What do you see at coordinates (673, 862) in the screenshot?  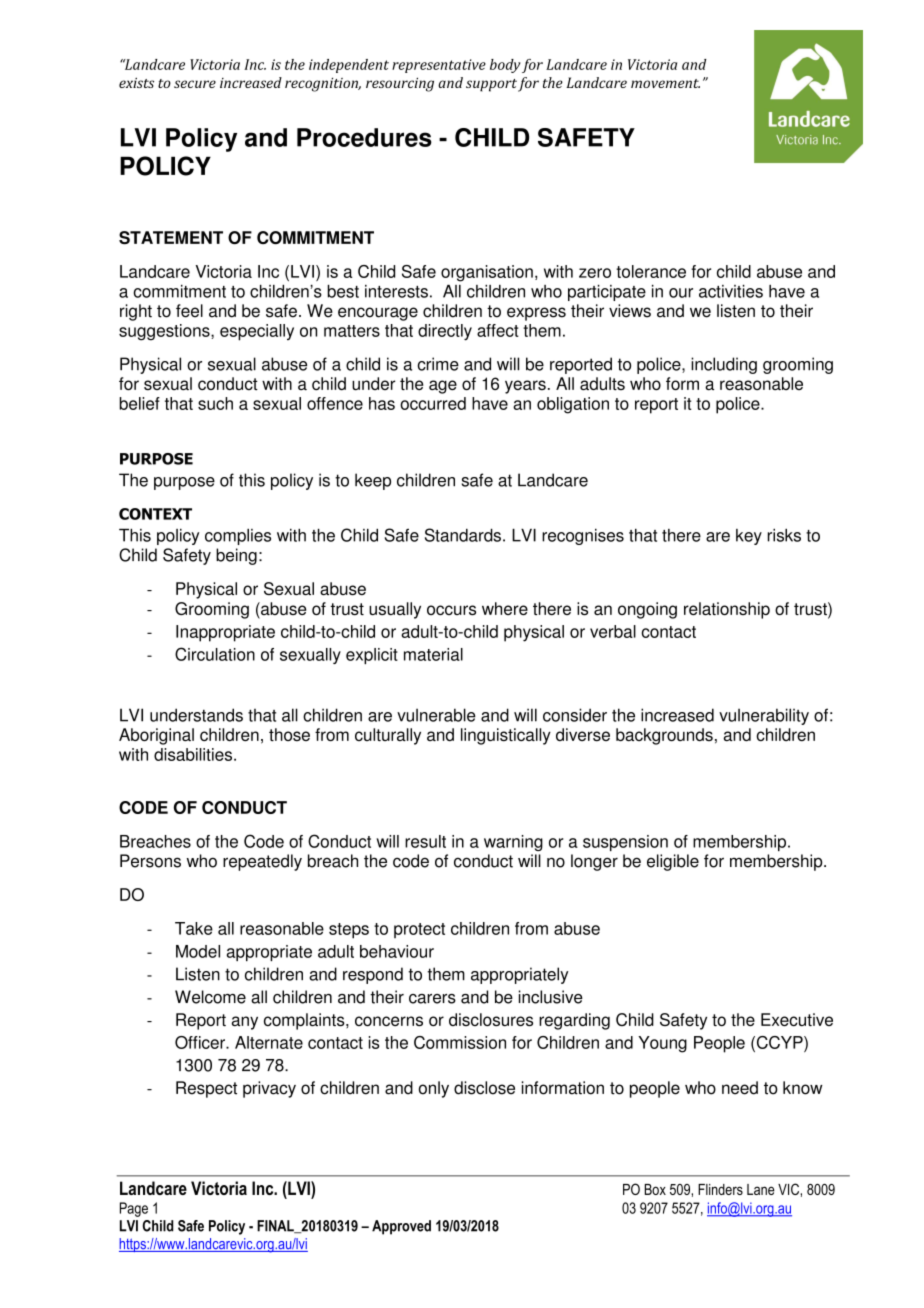 I see `eligible` at bounding box center [673, 862].
